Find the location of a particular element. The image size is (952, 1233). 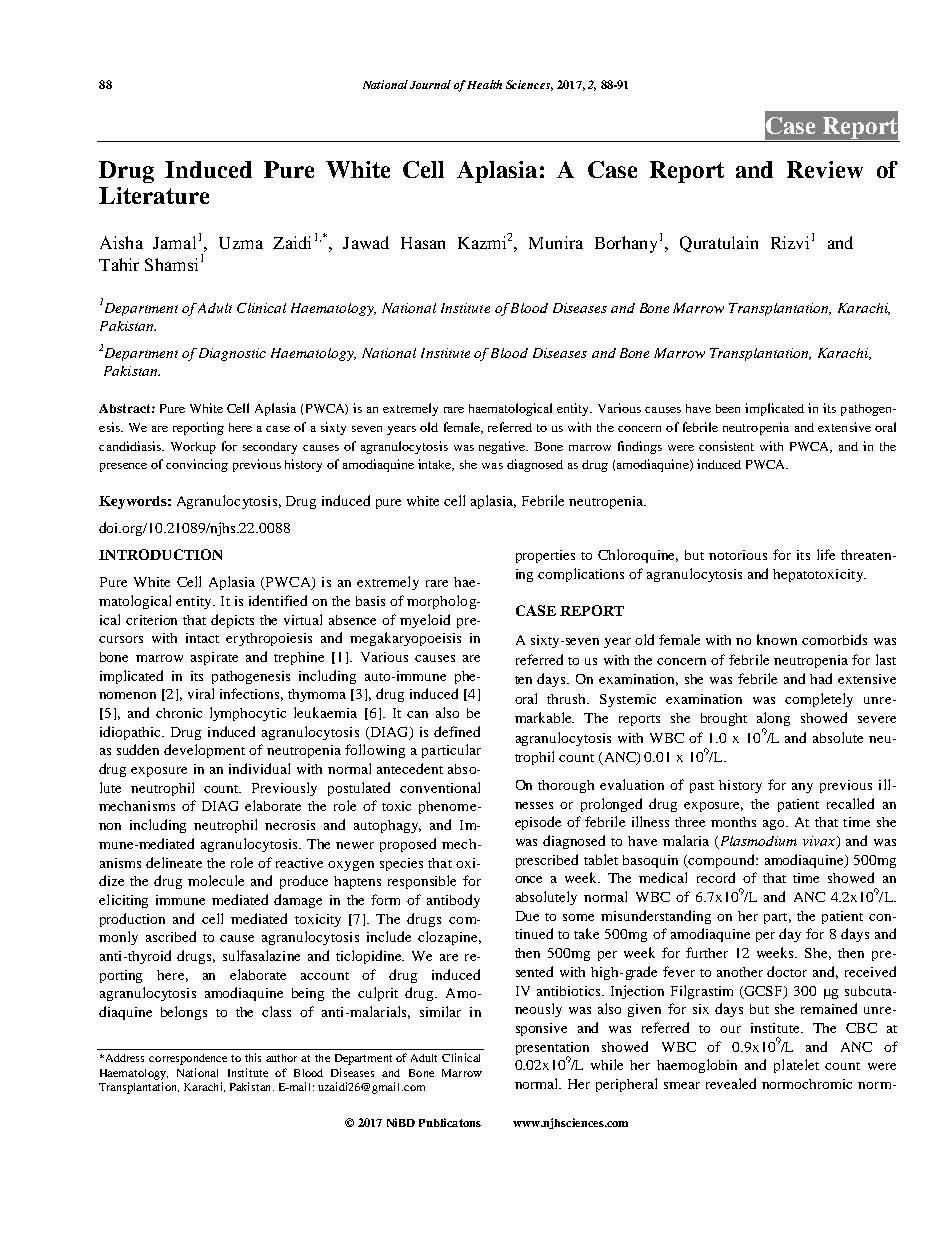

depicts is located at coordinates (232, 621).
